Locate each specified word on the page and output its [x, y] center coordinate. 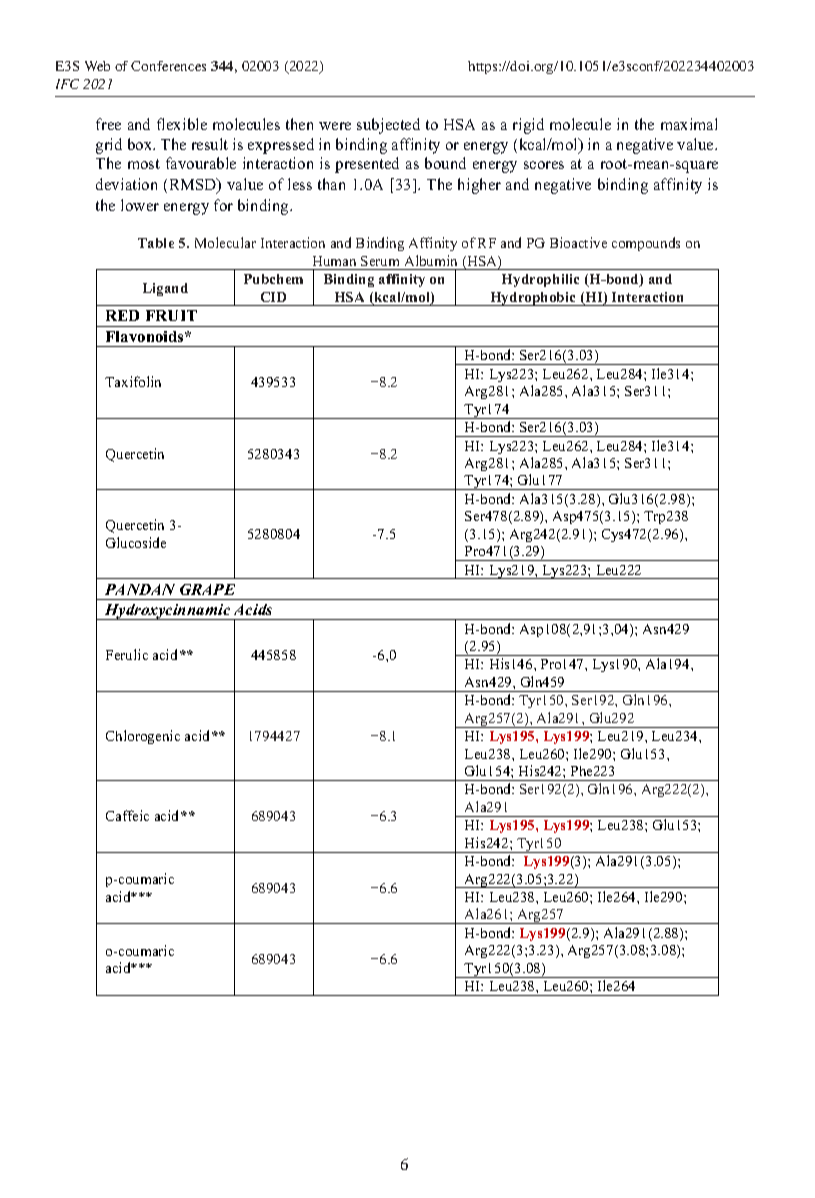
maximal [689, 124]
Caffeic [127, 815]
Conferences [168, 66]
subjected [388, 126]
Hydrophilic [540, 280]
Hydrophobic [533, 299]
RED [122, 315]
